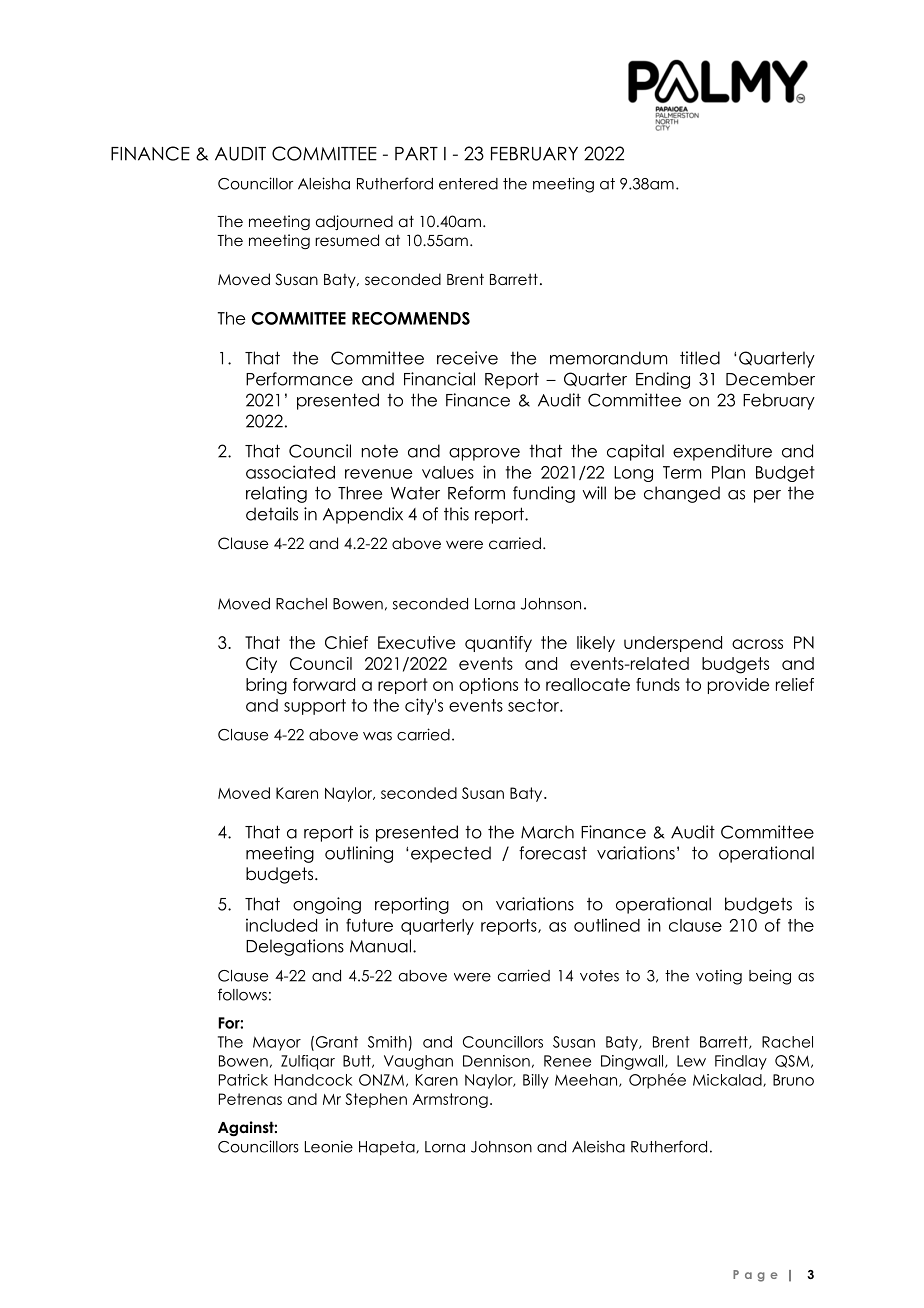 Image resolution: width=924 pixels, height=1308 pixels. What do you see at coordinates (719, 977) in the page?
I see `voting` at bounding box center [719, 977].
